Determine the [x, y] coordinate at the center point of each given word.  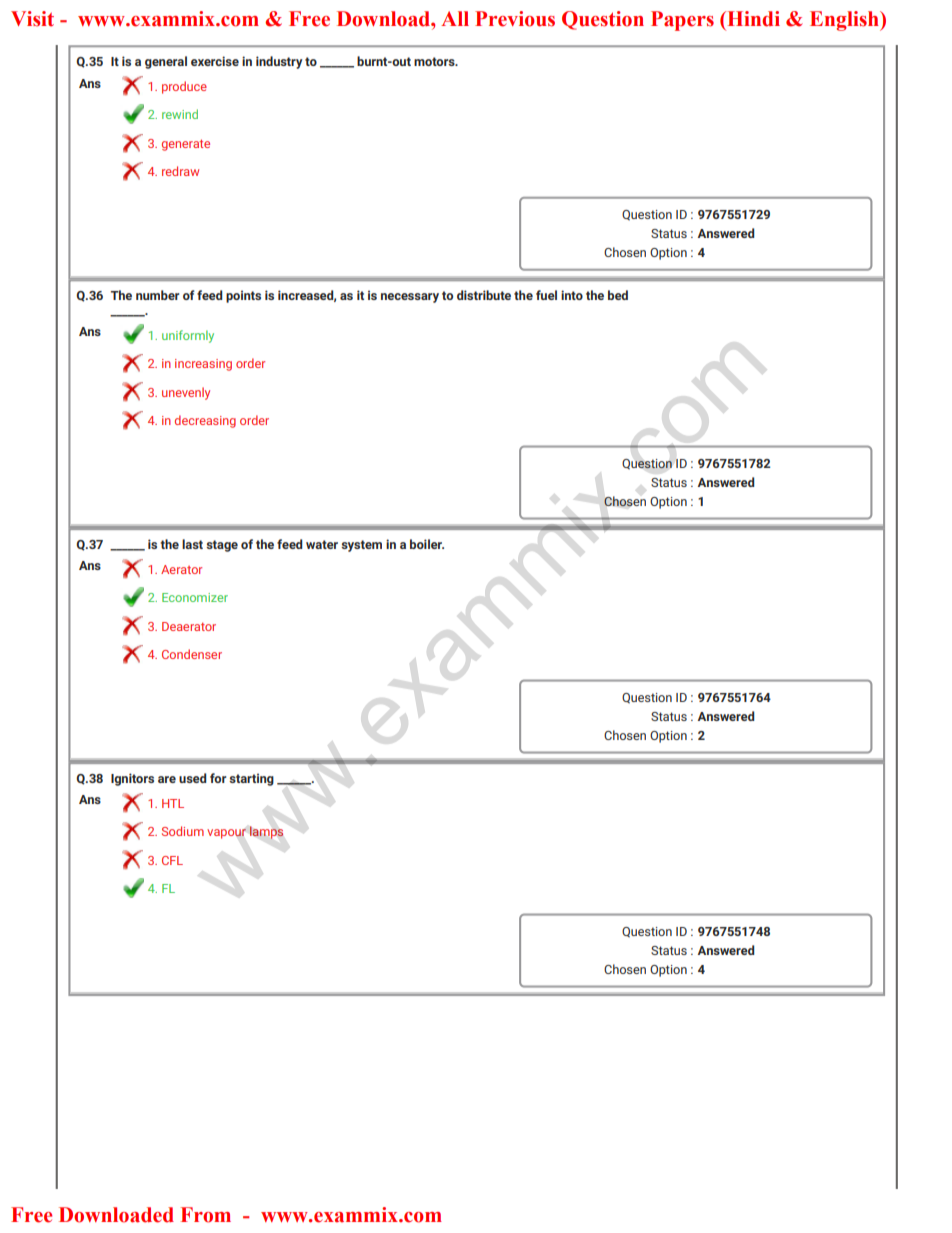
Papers [682, 21]
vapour [226, 834]
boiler [427, 544]
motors [435, 61]
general [166, 62]
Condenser [192, 654]
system [361, 546]
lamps [266, 832]
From [206, 1215]
